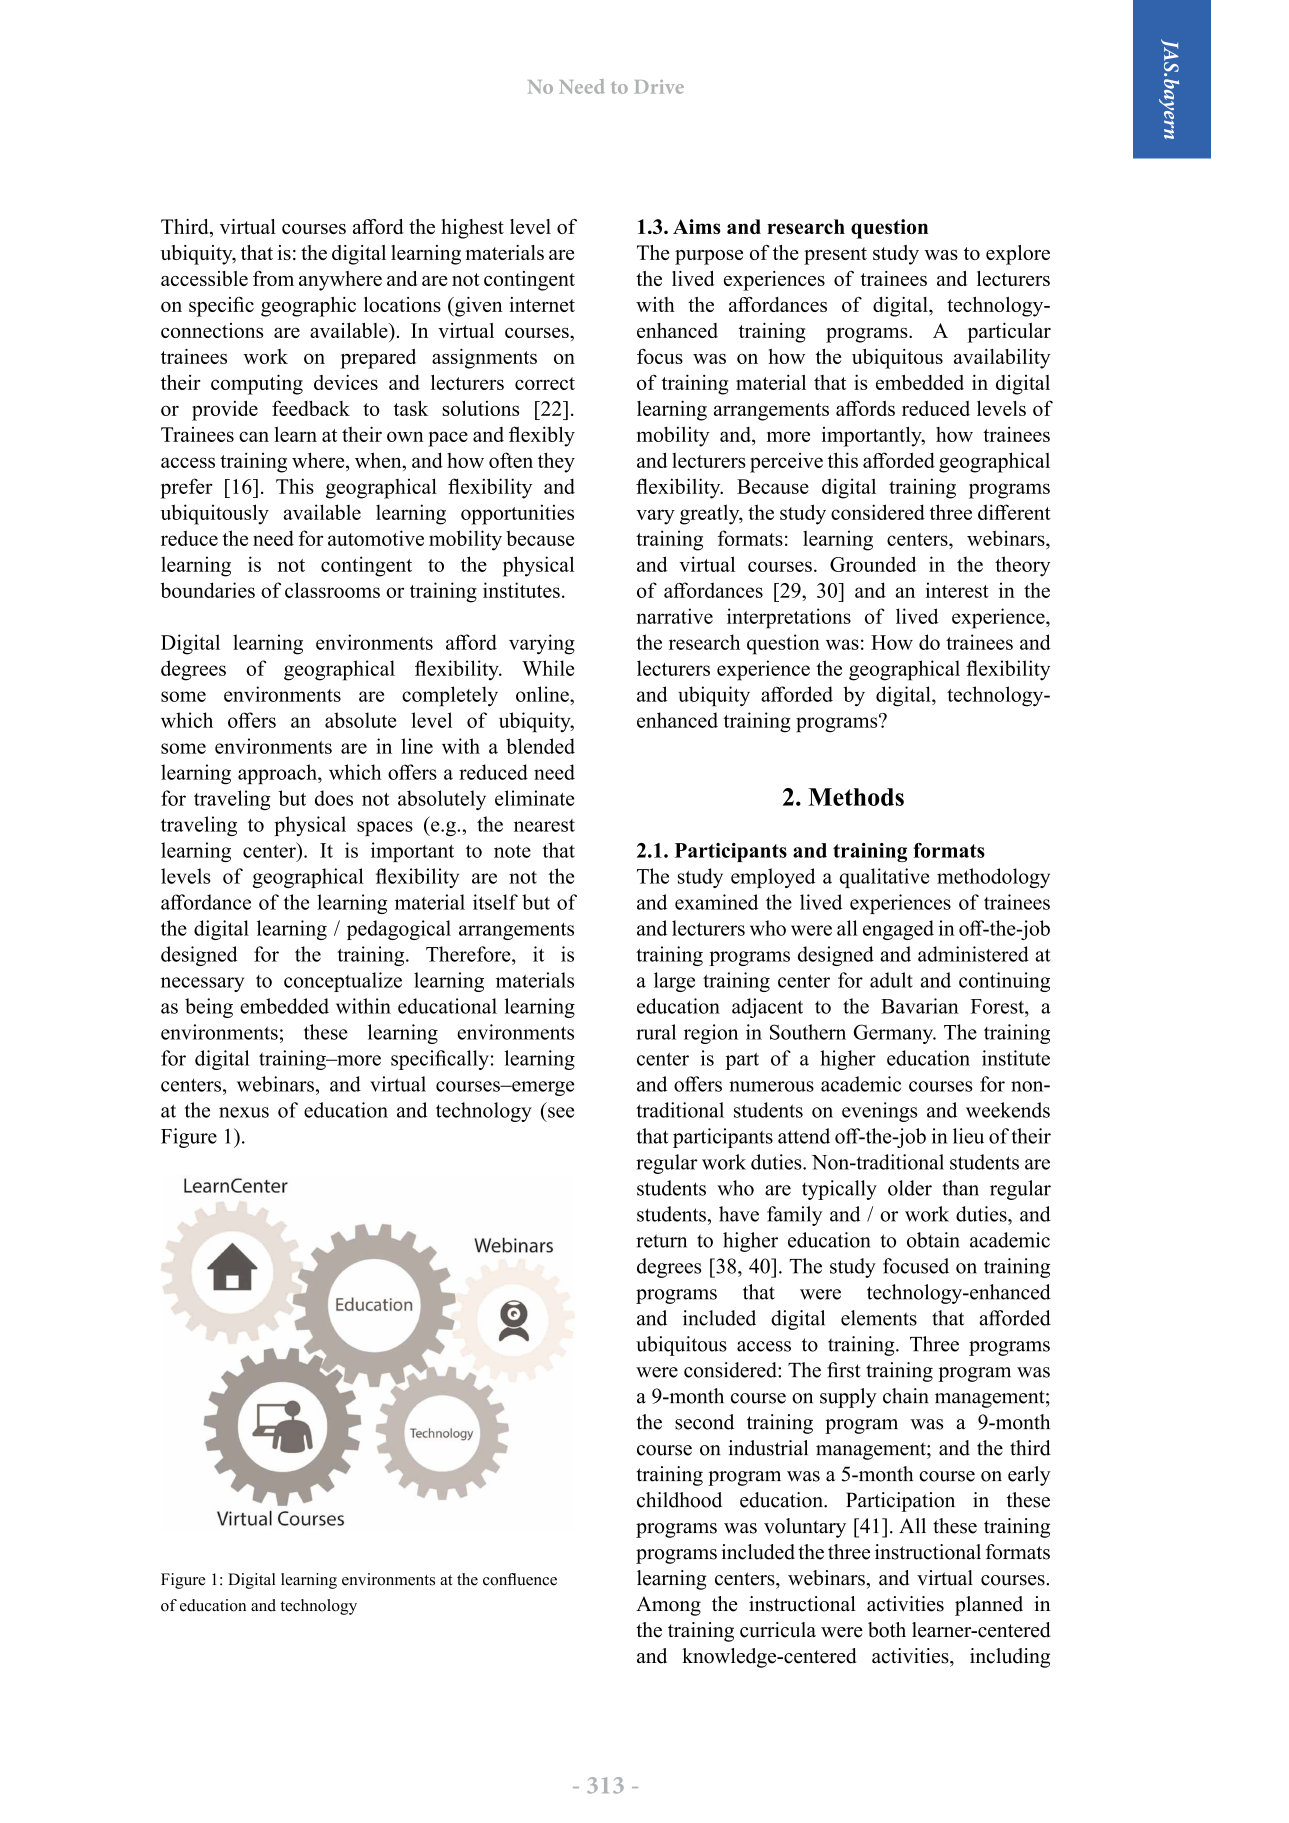 The height and width of the screenshot is (1823, 1289). I want to click on both, so click(887, 1630).
